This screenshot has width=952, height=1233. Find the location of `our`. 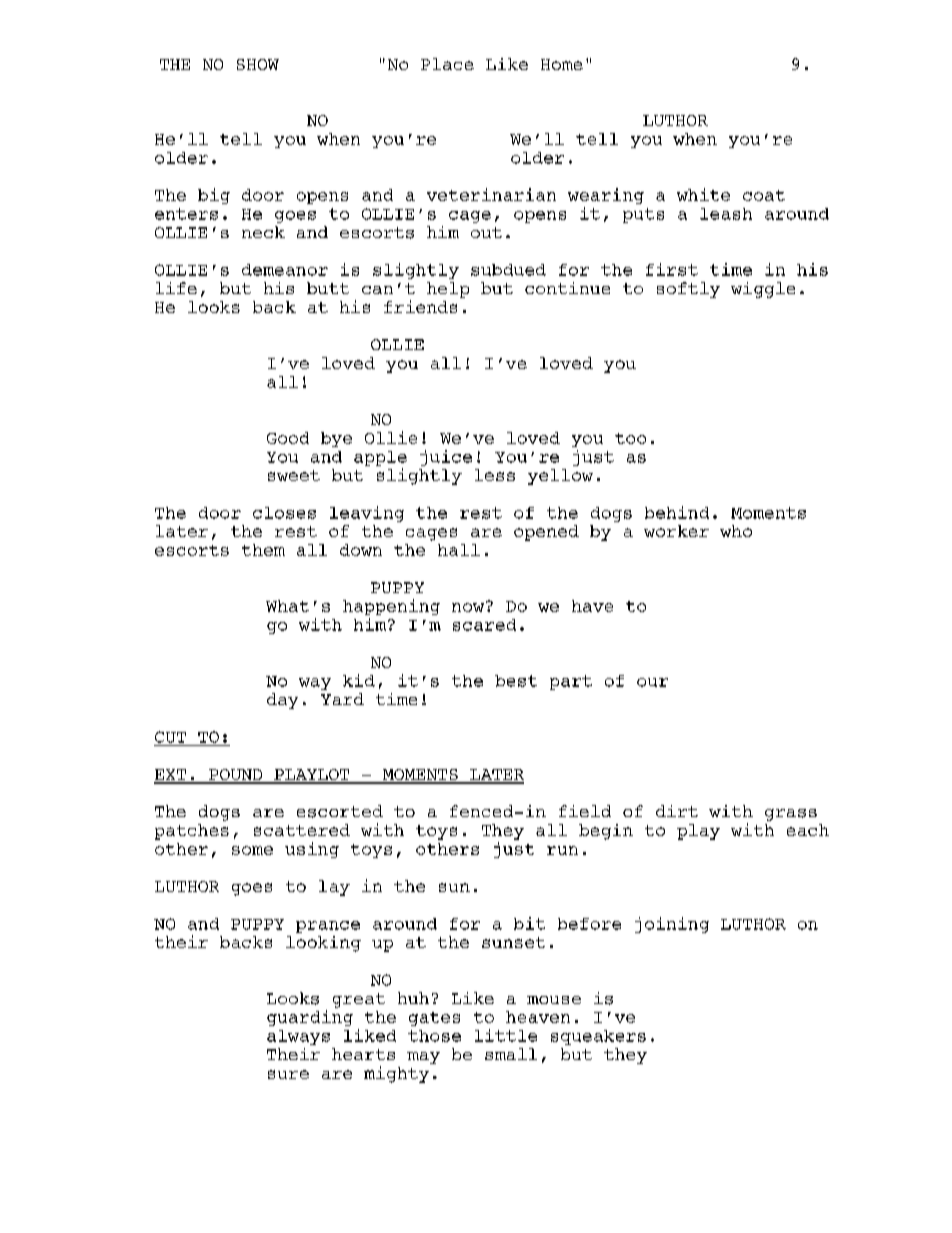

our is located at coordinates (652, 682).
